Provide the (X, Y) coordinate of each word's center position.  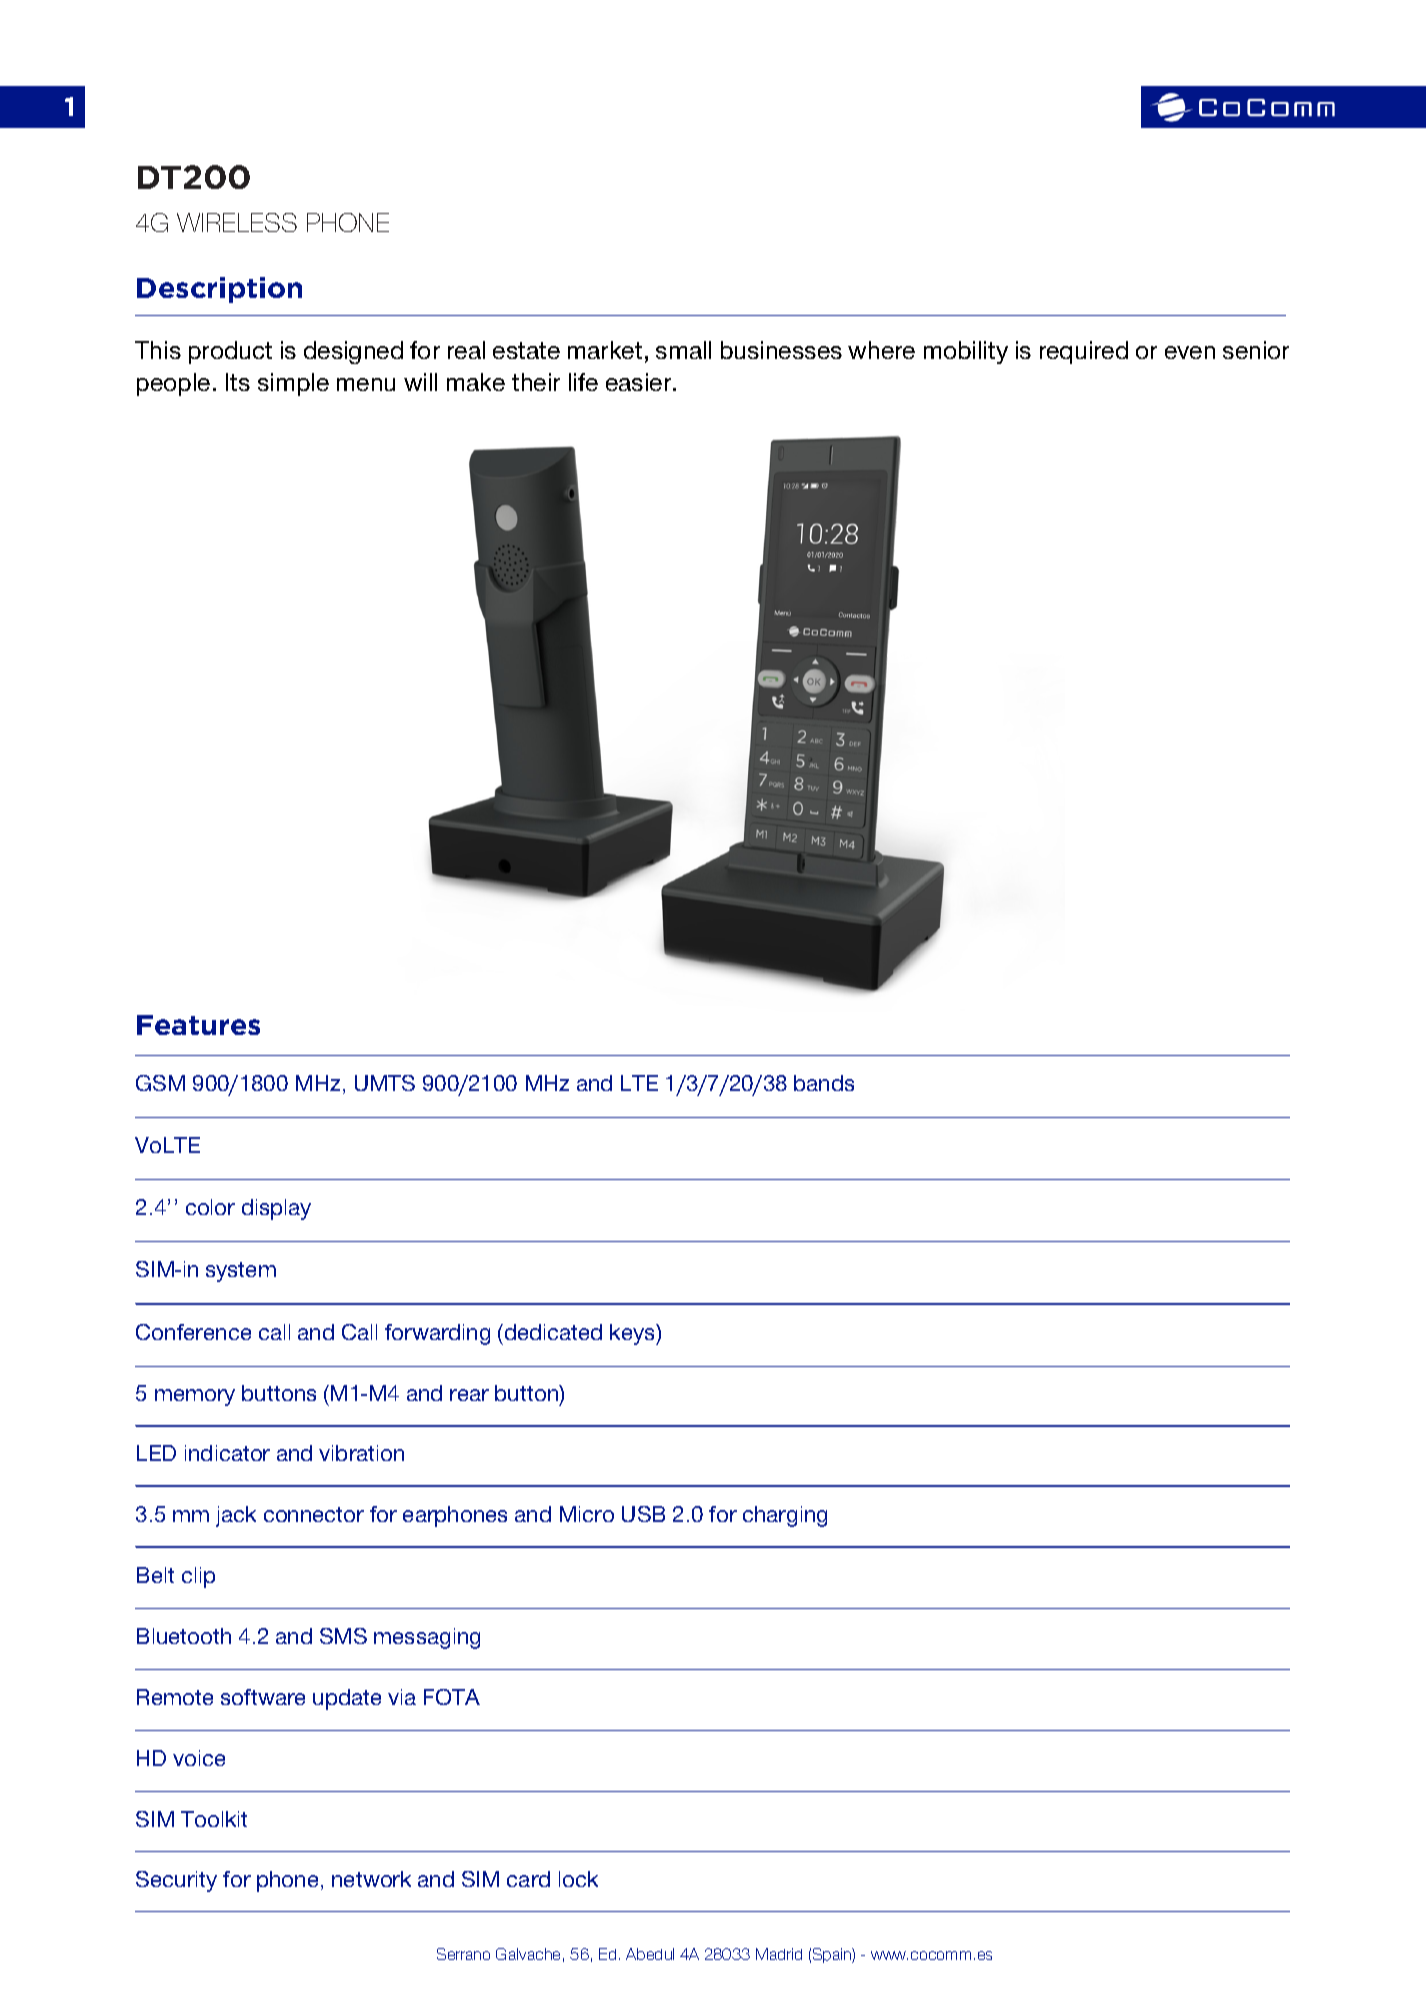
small (683, 350)
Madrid (779, 1954)
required (1084, 352)
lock (578, 1879)
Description (219, 290)
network (371, 1879)
